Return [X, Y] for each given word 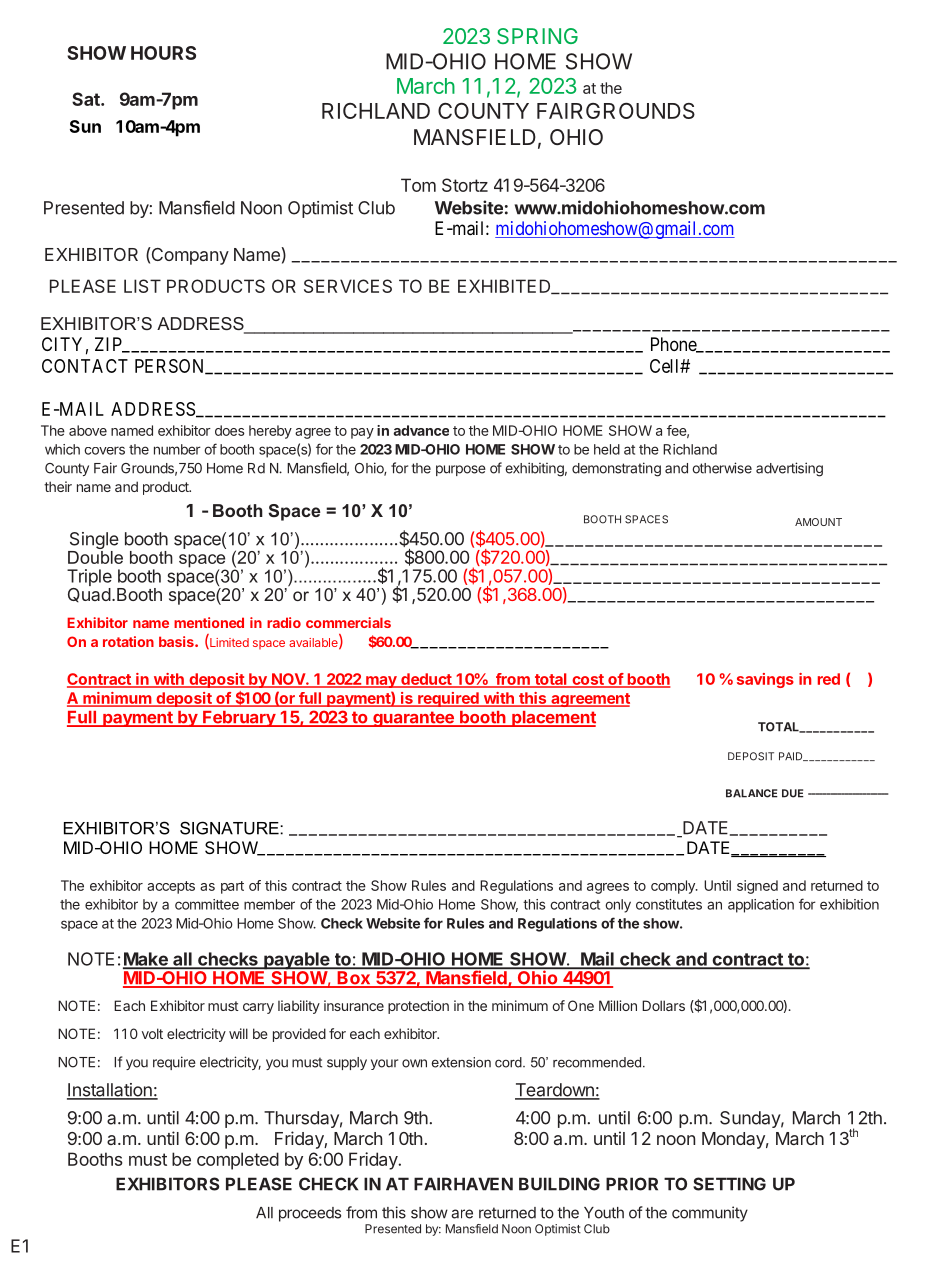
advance [421, 430]
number [177, 449]
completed [238, 1161]
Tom [418, 185]
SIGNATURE [230, 828]
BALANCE [752, 793]
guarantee [413, 719]
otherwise [722, 468]
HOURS [163, 53]
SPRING [537, 36]
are [462, 1214]
